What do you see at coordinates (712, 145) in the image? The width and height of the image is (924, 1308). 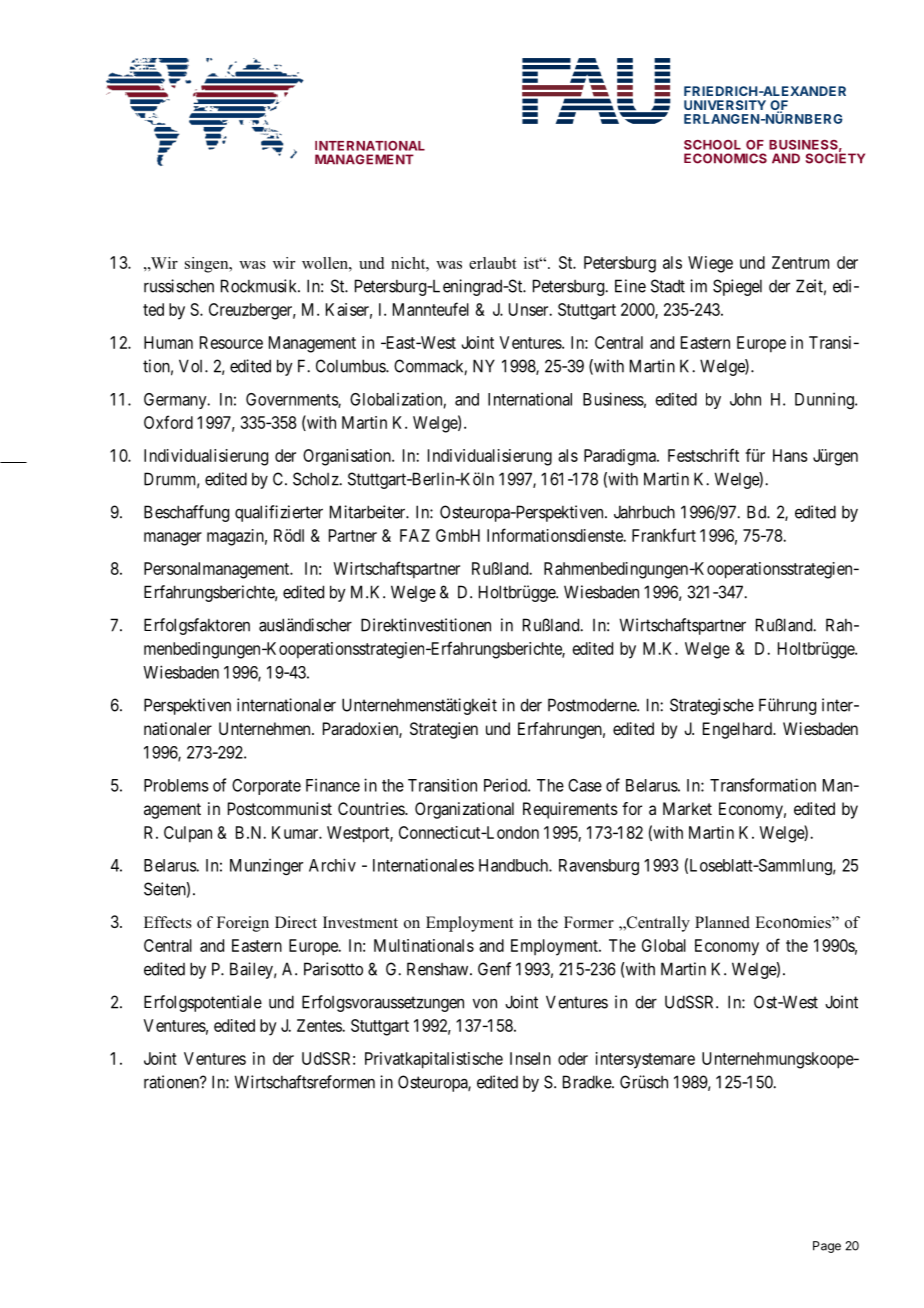 I see `SCHOOL` at bounding box center [712, 145].
